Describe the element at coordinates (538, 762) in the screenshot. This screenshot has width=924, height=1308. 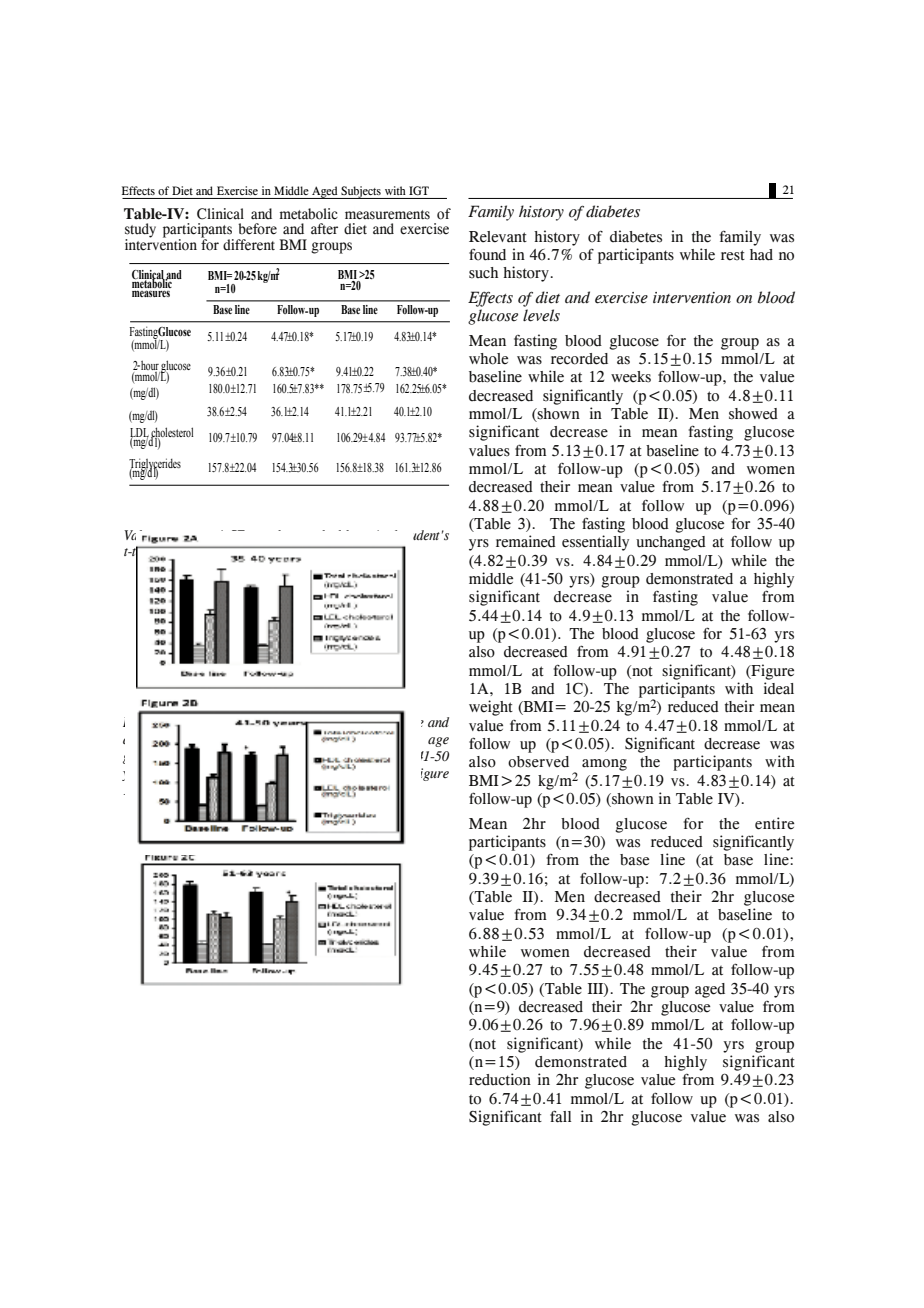
I see `observed` at that location.
